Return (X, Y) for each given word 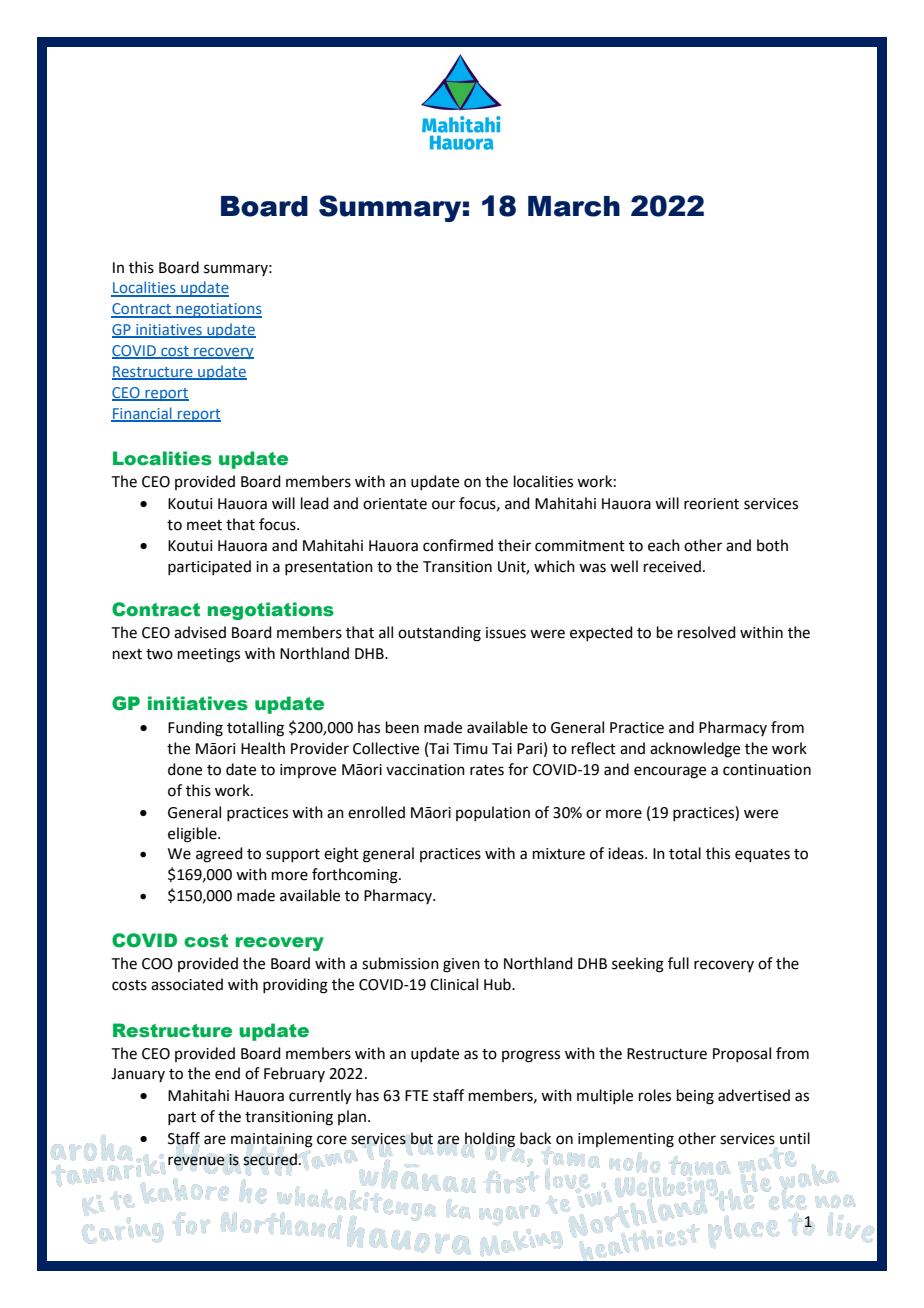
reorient (711, 504)
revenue (196, 1161)
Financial (142, 414)
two (159, 654)
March (574, 206)
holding (490, 1140)
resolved (707, 632)
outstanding (439, 634)
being (695, 1097)
